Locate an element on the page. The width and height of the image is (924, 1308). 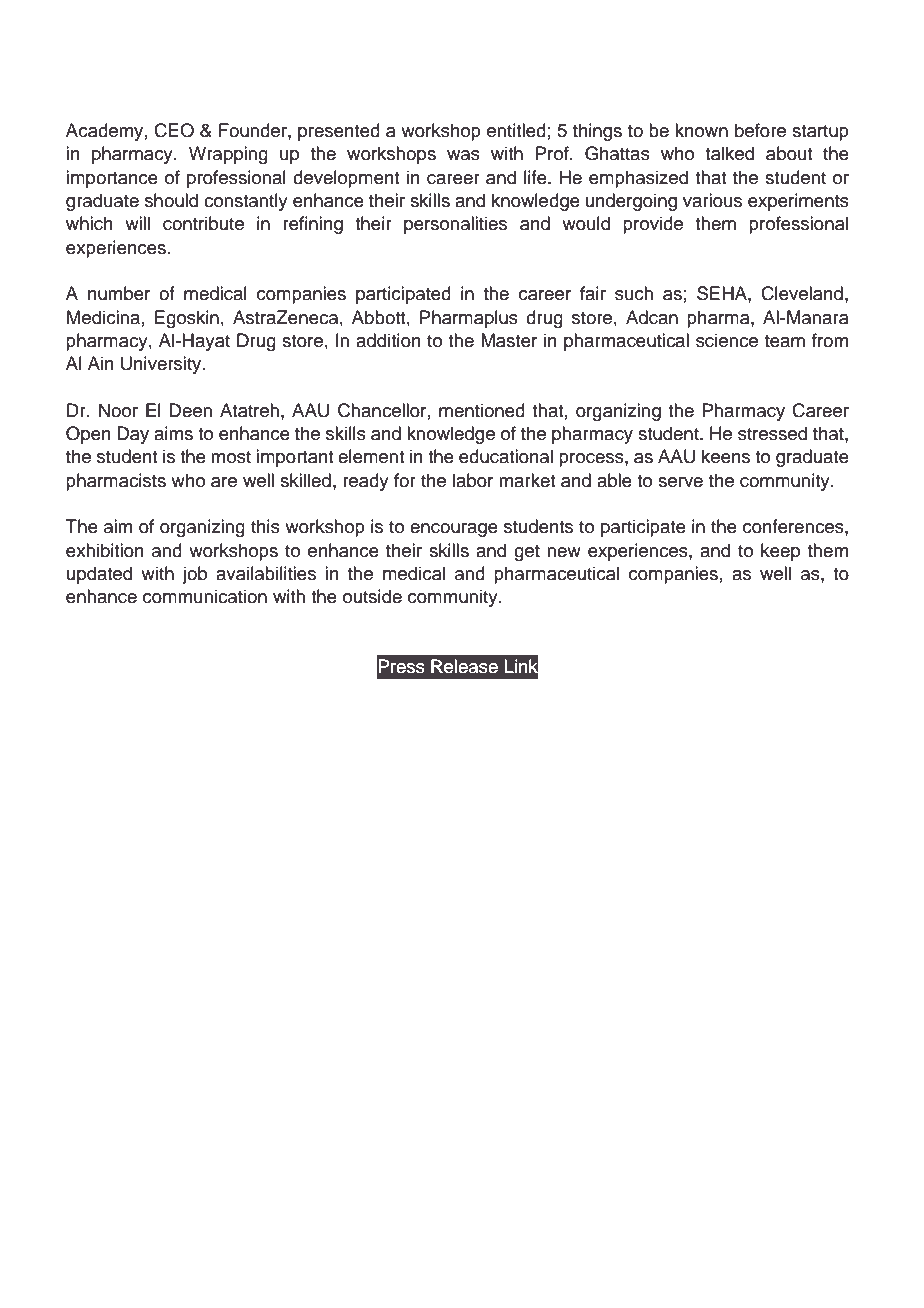
personalities is located at coordinates (455, 225).
